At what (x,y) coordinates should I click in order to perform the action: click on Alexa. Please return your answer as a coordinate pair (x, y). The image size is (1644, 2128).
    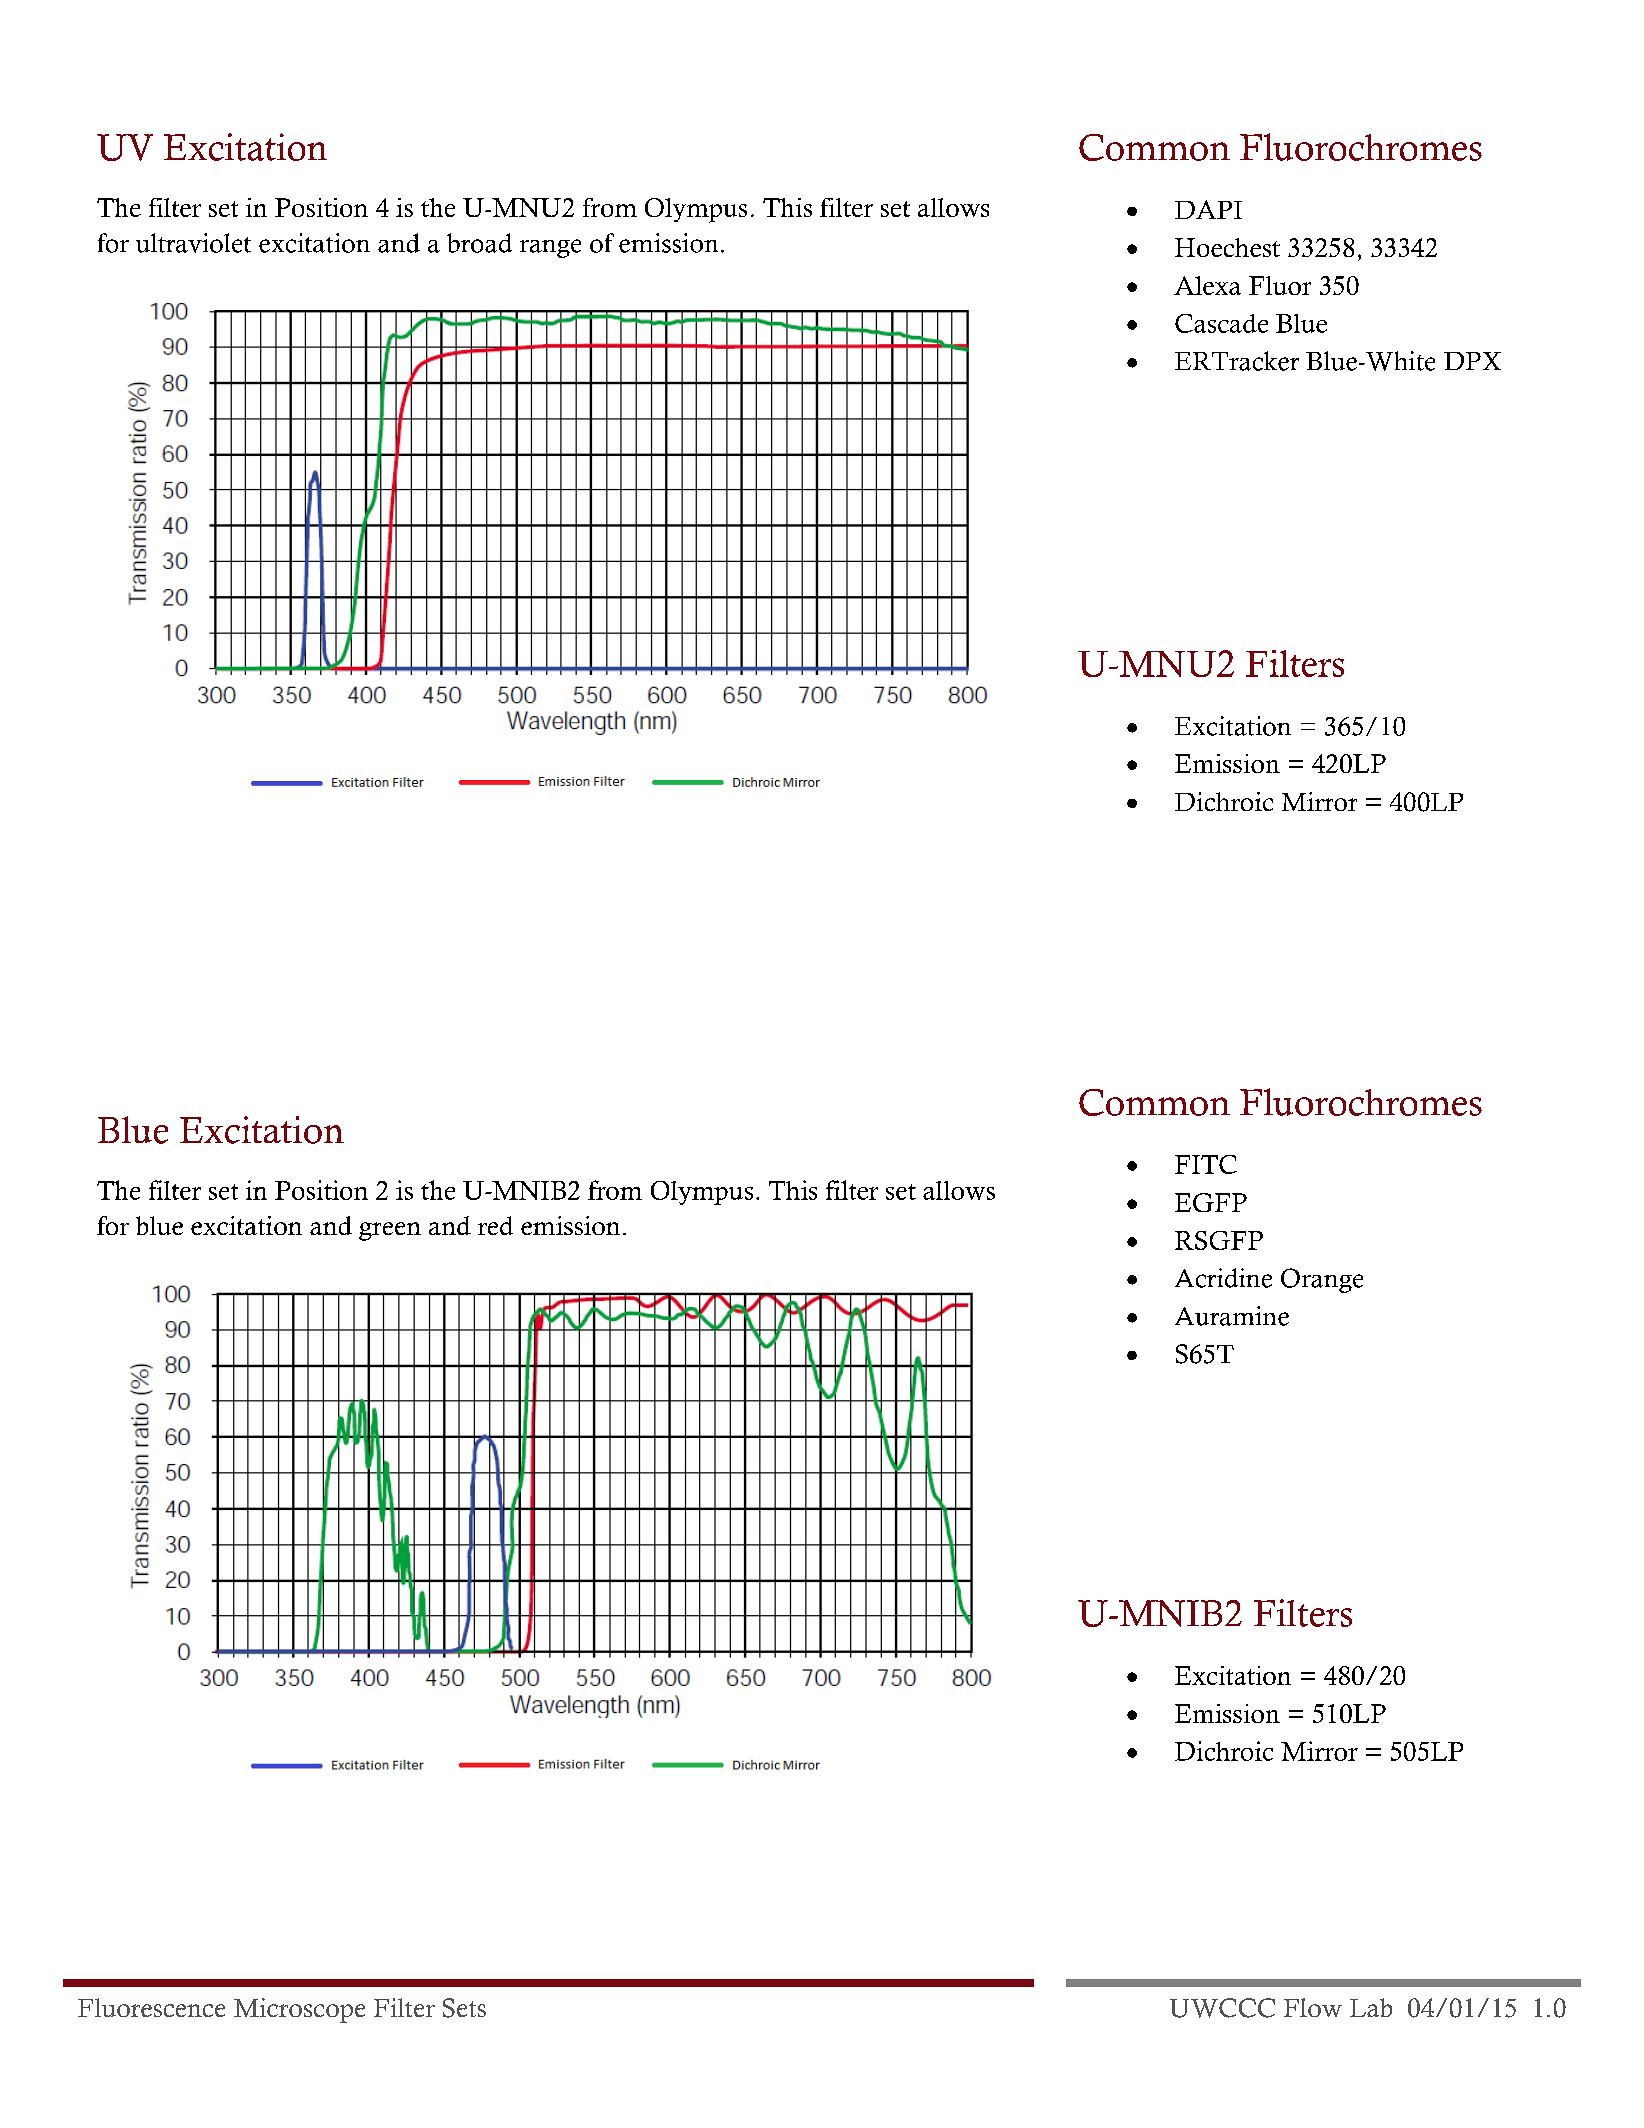
    Looking at the image, I should click on (1207, 285).
